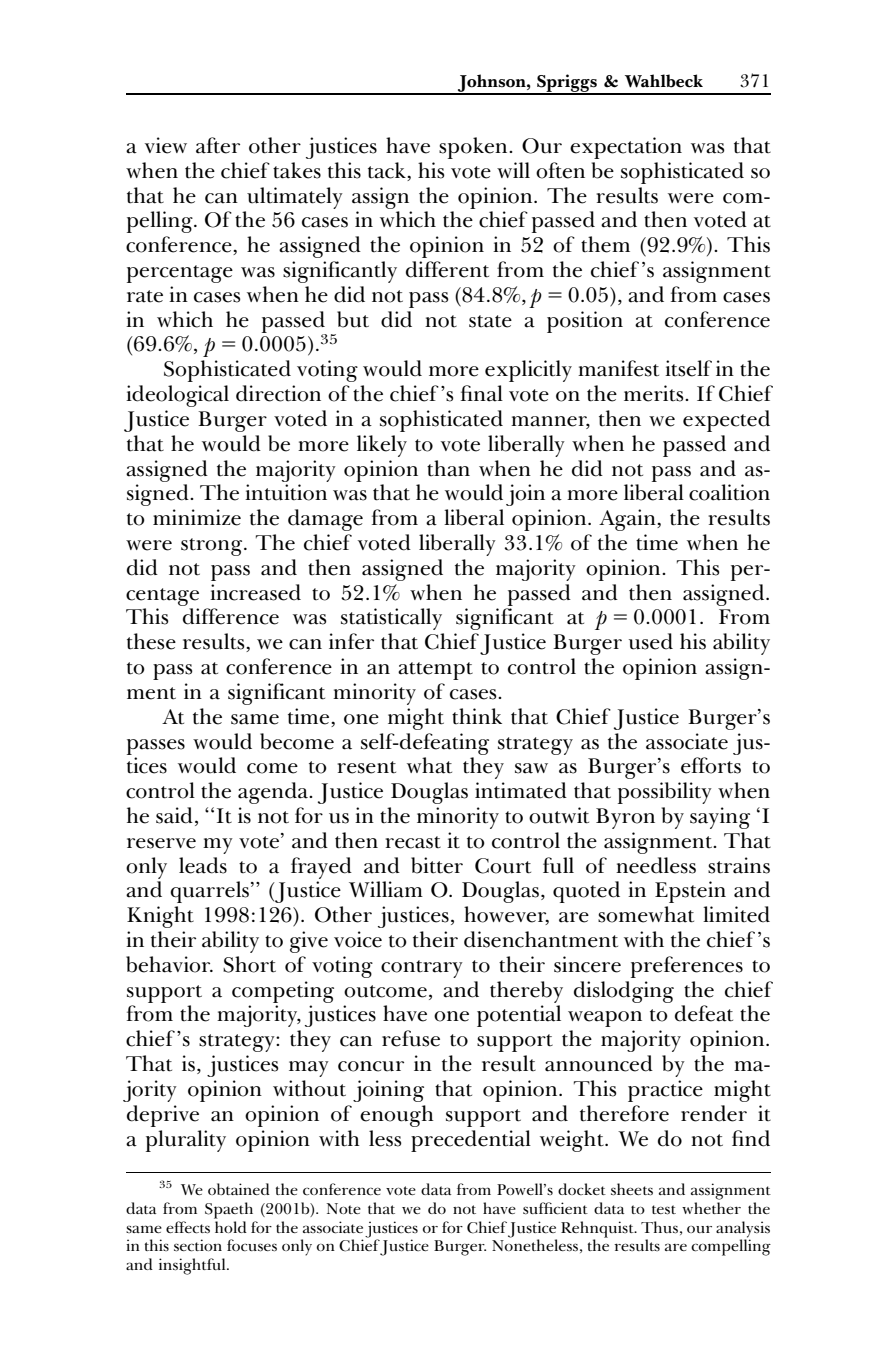  Describe the element at coordinates (711, 765) in the screenshot. I see `efforts` at that location.
